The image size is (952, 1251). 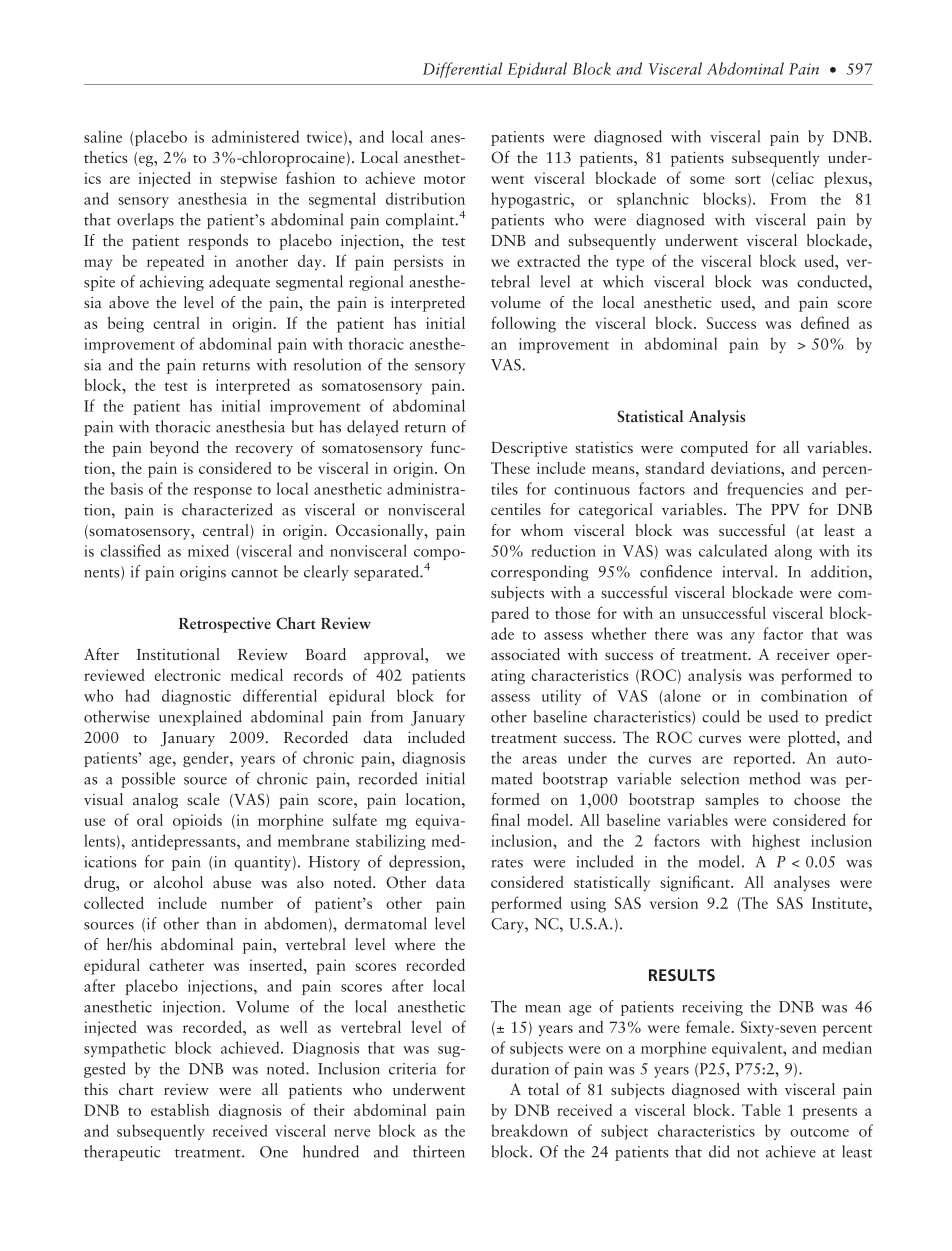 What do you see at coordinates (208, 550) in the page?
I see `mixed` at bounding box center [208, 550].
